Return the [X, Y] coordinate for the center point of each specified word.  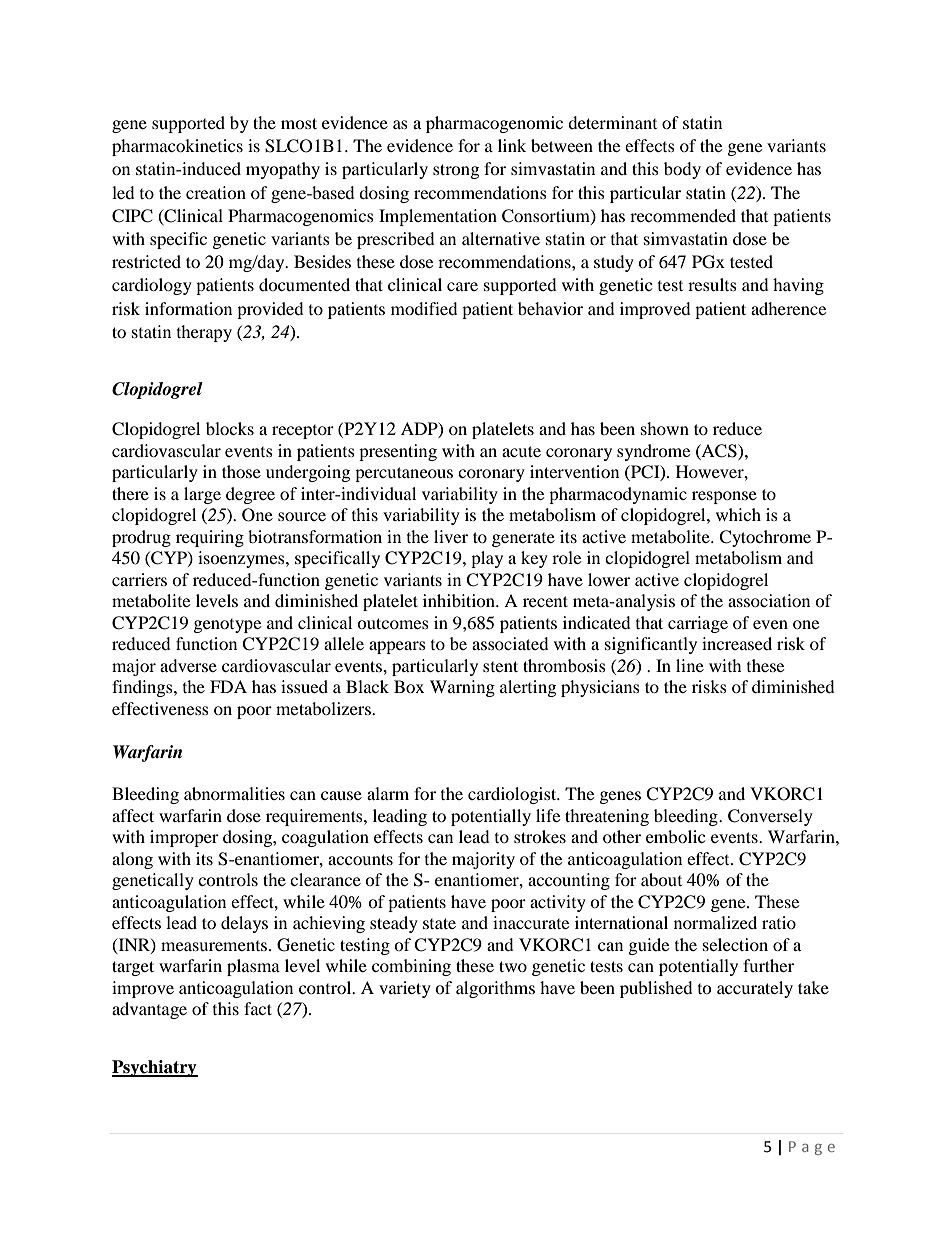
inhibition [460, 600]
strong [456, 171]
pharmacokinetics [177, 147]
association [769, 600]
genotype [227, 626]
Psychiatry [155, 1068]
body [682, 170]
